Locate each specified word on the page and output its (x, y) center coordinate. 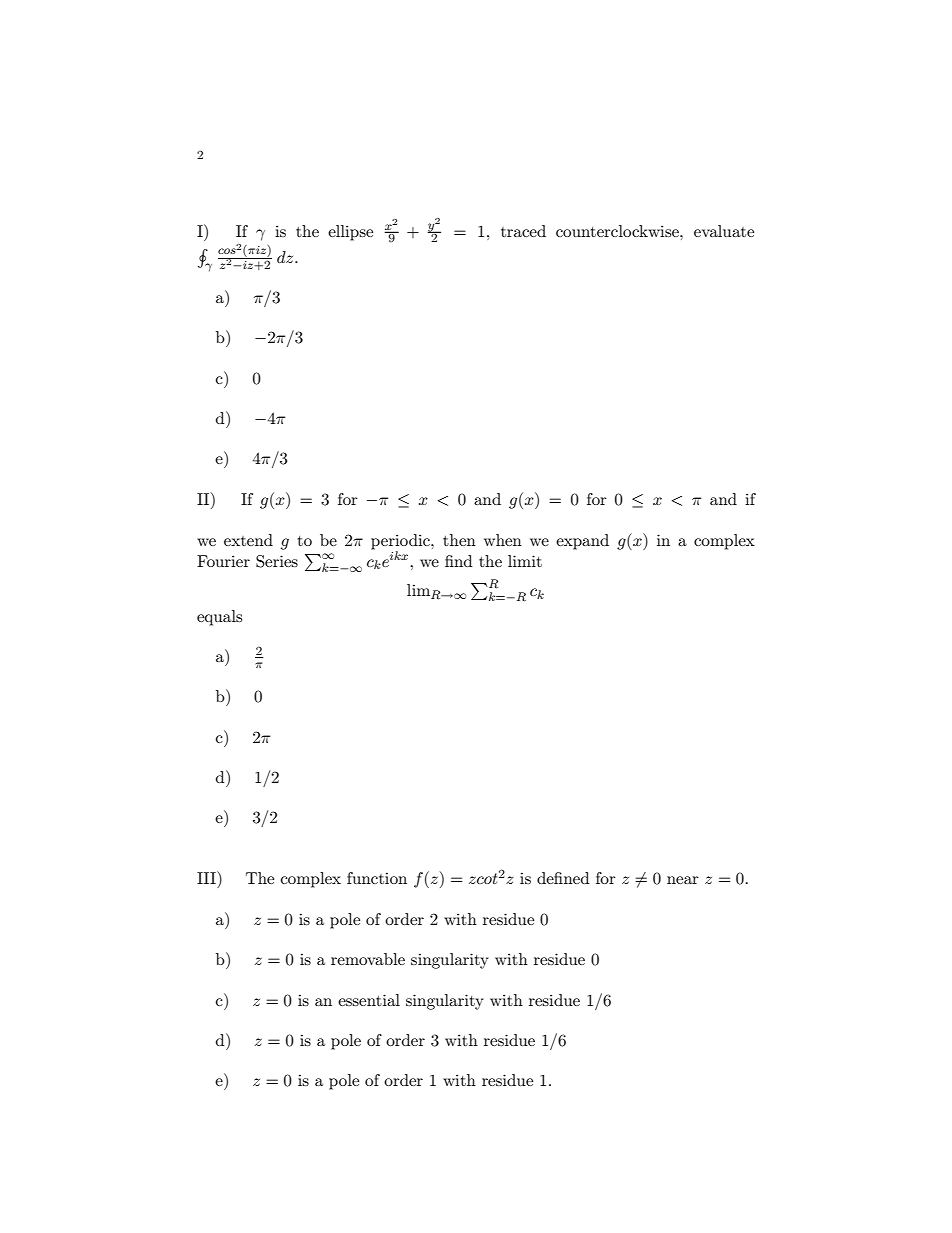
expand (582, 542)
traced (523, 231)
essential (369, 1000)
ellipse (350, 233)
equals (219, 618)
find (458, 561)
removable (368, 959)
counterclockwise (618, 231)
